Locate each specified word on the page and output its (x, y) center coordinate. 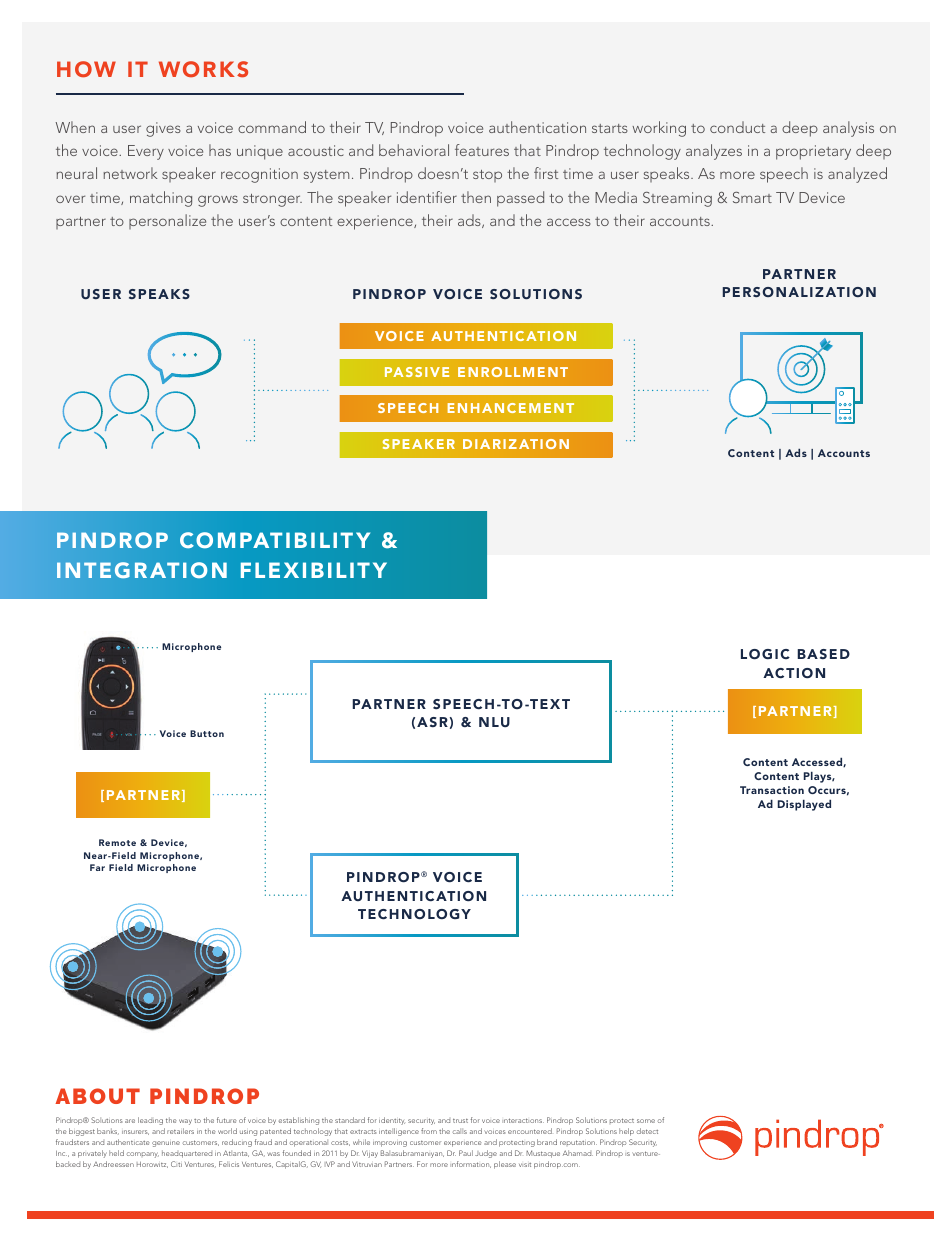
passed (520, 199)
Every (146, 152)
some (646, 1121)
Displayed (804, 805)
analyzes (714, 152)
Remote (117, 842)
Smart (752, 197)
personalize (167, 221)
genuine (166, 1144)
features (482, 150)
